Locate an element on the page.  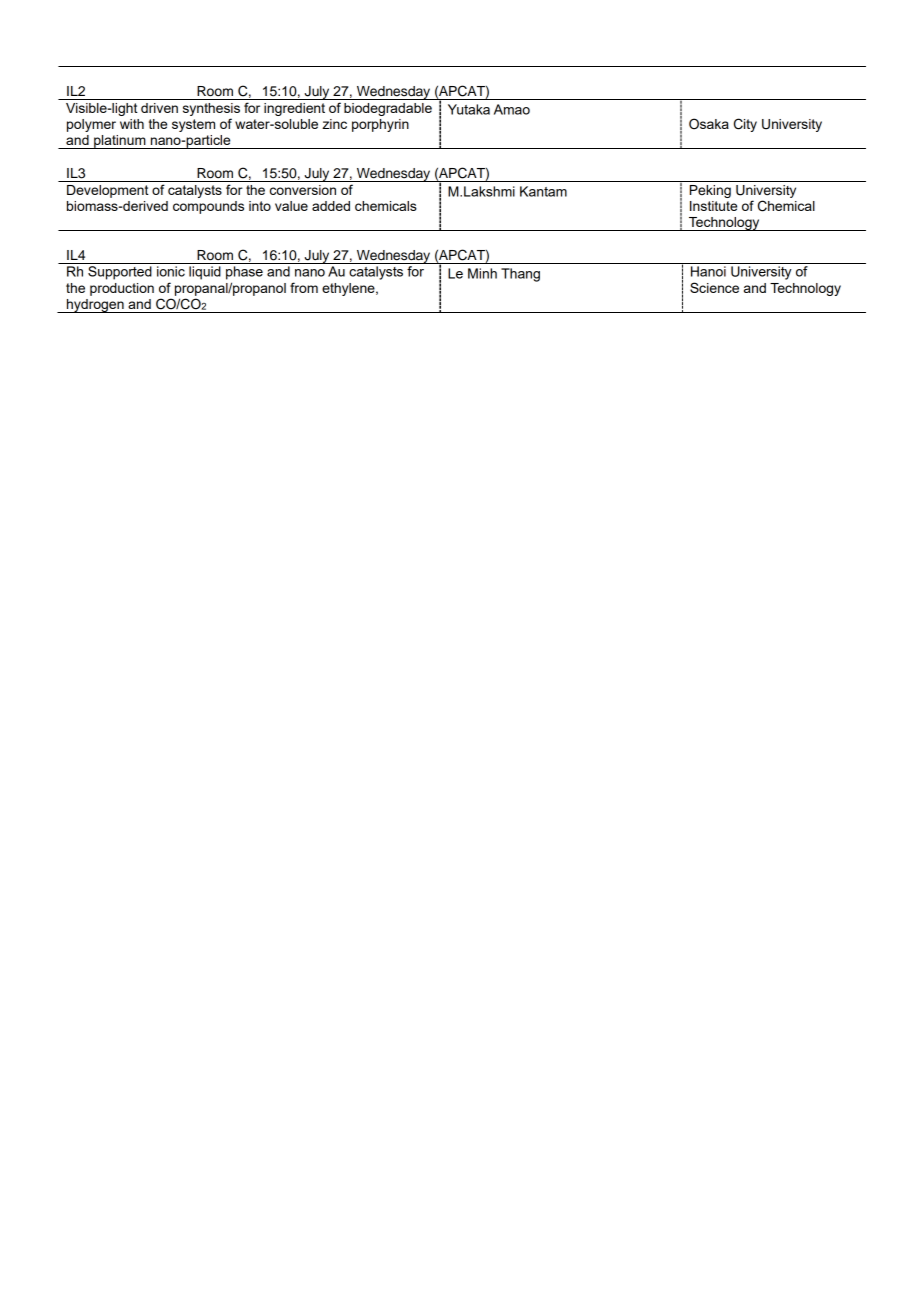
driven is located at coordinates (159, 108).
